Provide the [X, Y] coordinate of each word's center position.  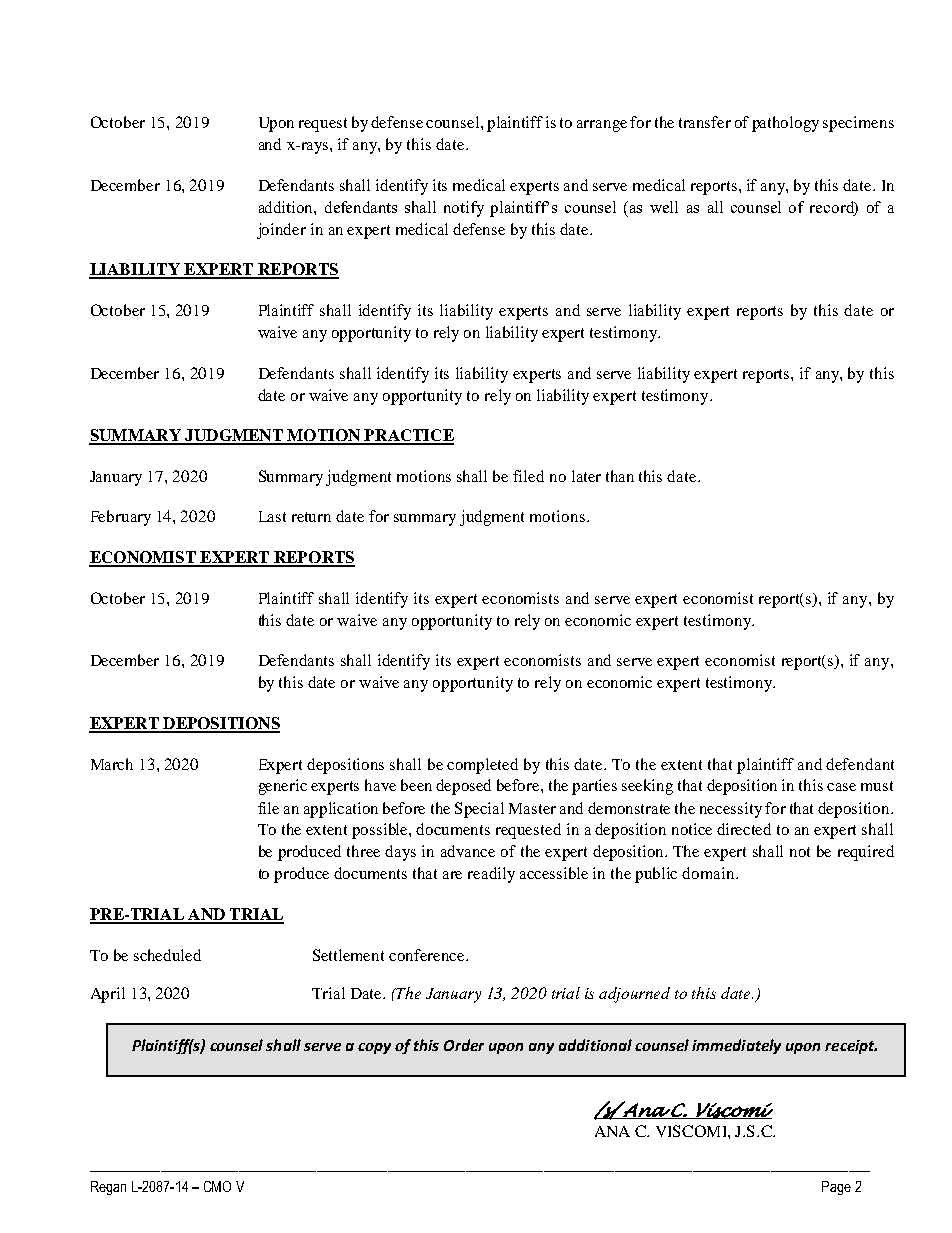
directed [744, 829]
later [586, 476]
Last [272, 516]
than [620, 476]
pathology [785, 124]
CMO [217, 1186]
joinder [281, 231]
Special [479, 810]
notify [464, 209]
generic [283, 787]
